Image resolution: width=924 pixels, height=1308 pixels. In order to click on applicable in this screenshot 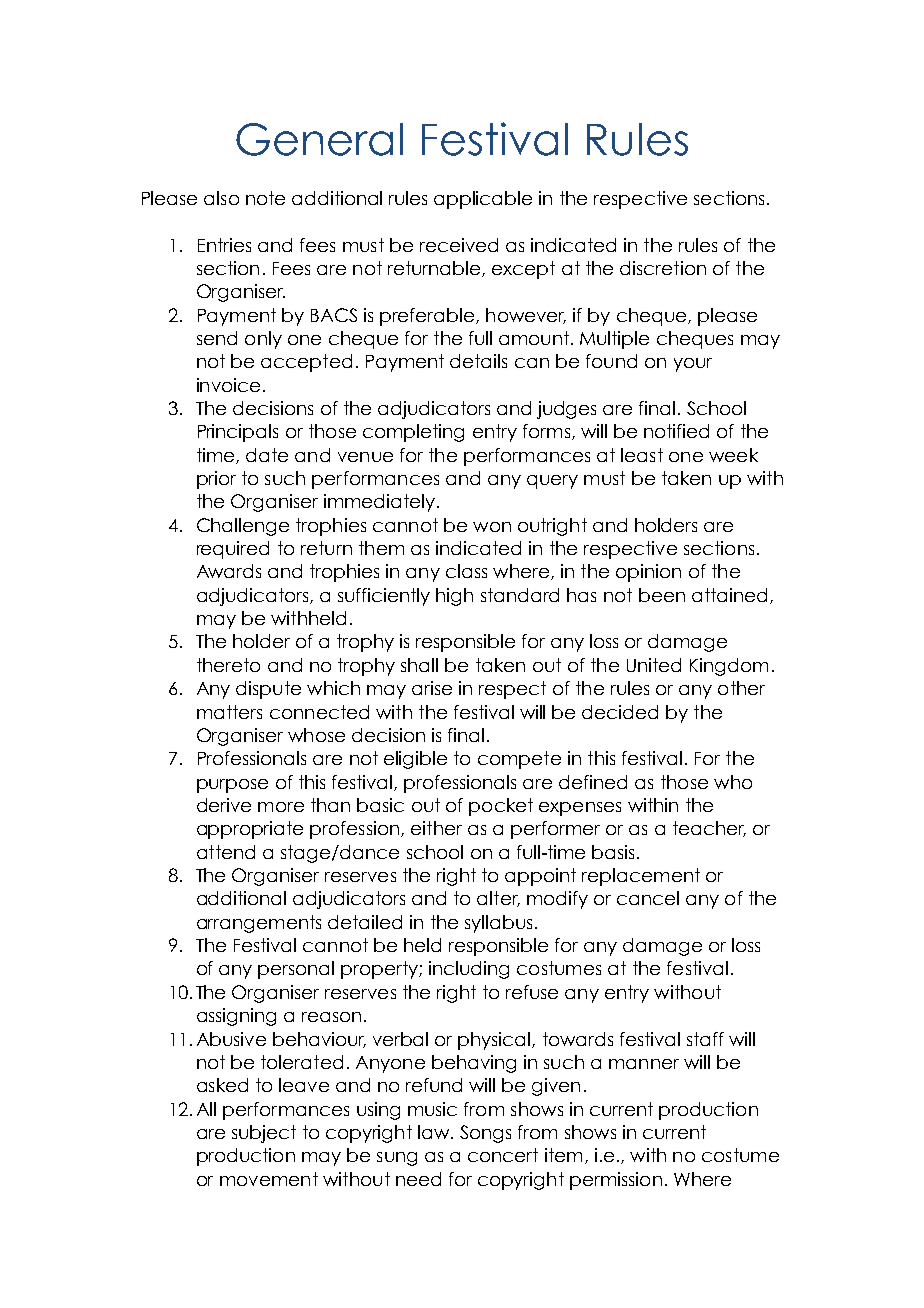, I will do `click(483, 200)`.
